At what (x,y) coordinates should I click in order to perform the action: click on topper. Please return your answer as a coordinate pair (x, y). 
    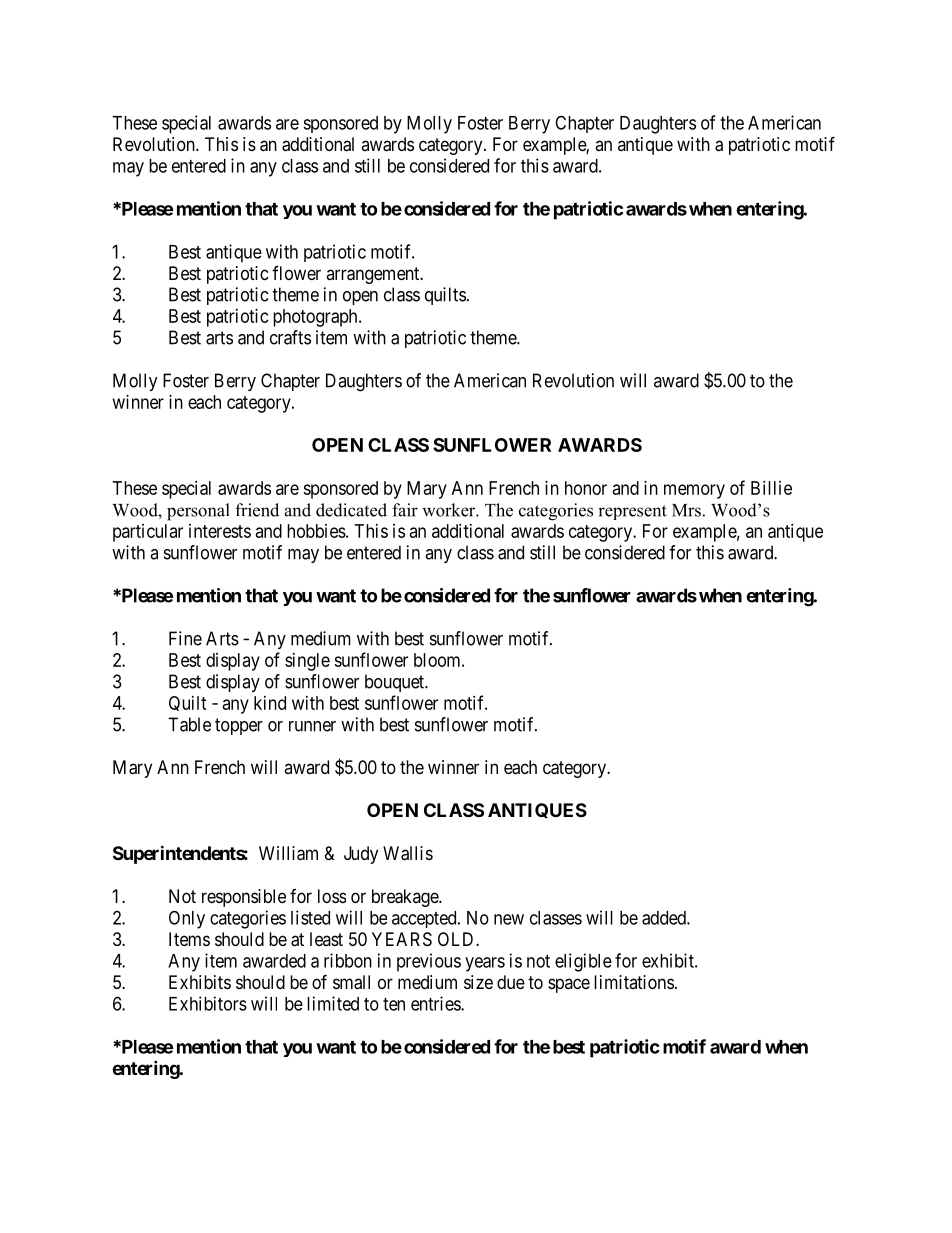
    Looking at the image, I should click on (239, 726).
